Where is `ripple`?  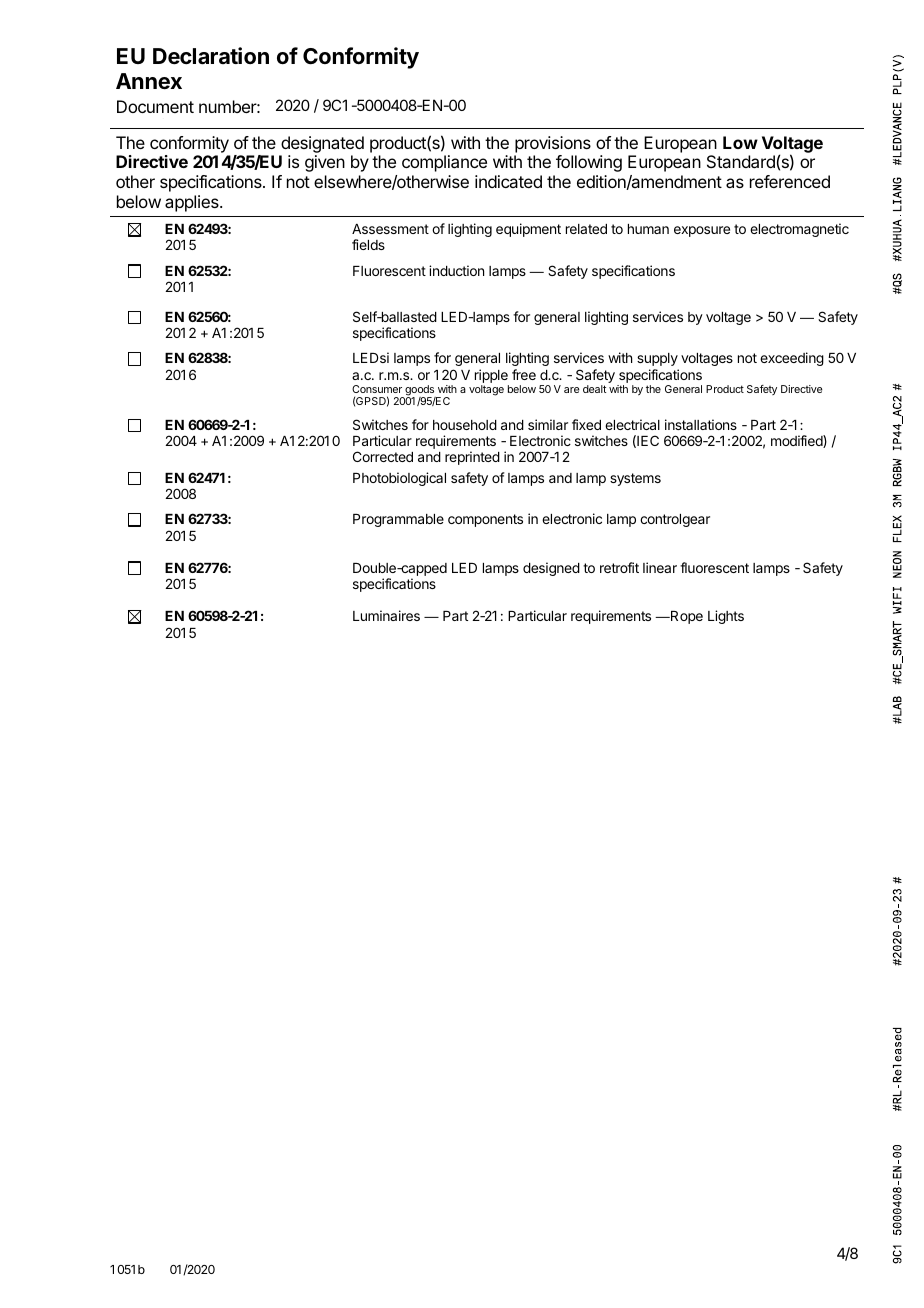
ripple is located at coordinates (492, 377).
